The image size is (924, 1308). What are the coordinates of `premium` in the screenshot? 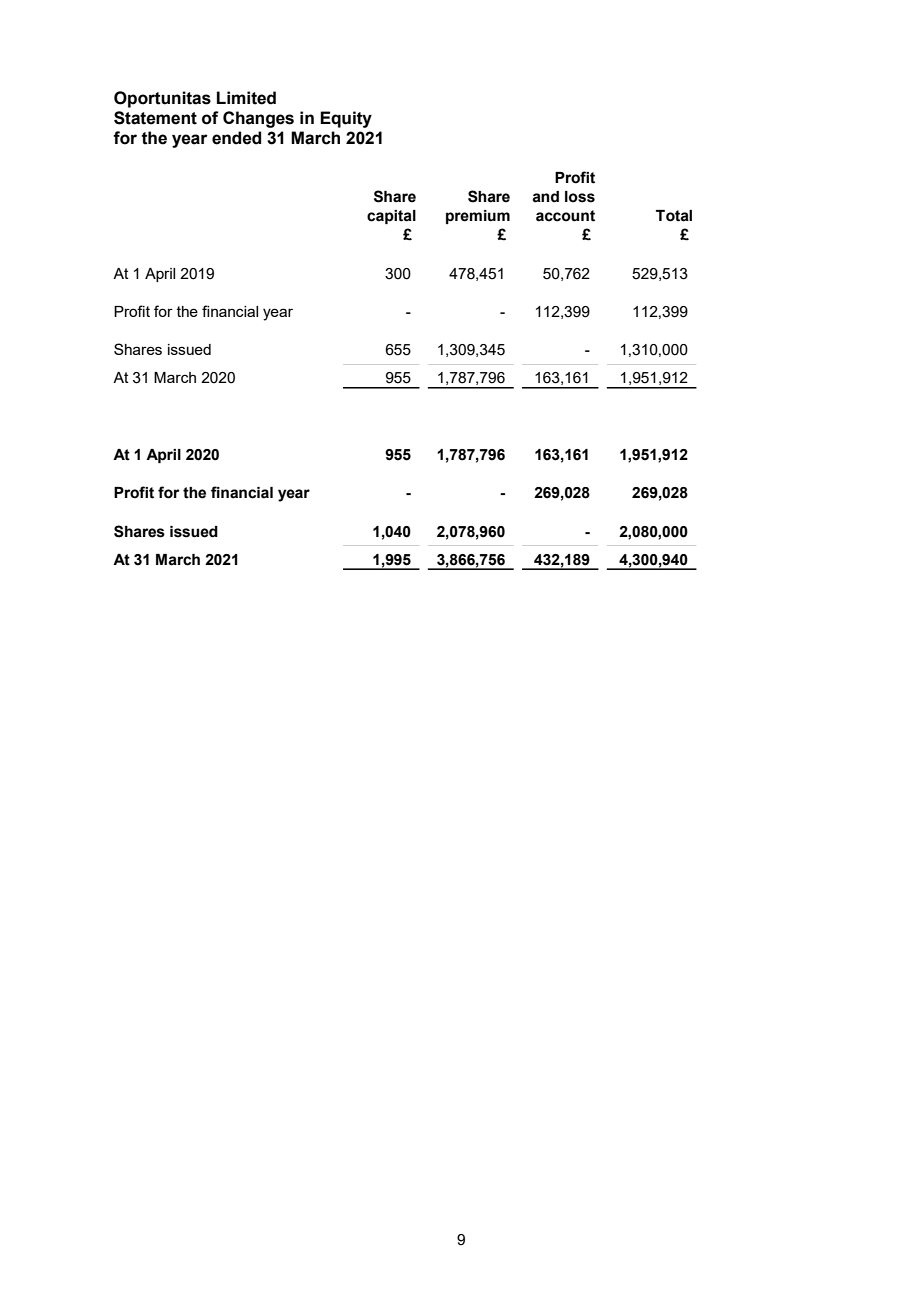 It's located at (478, 217).
